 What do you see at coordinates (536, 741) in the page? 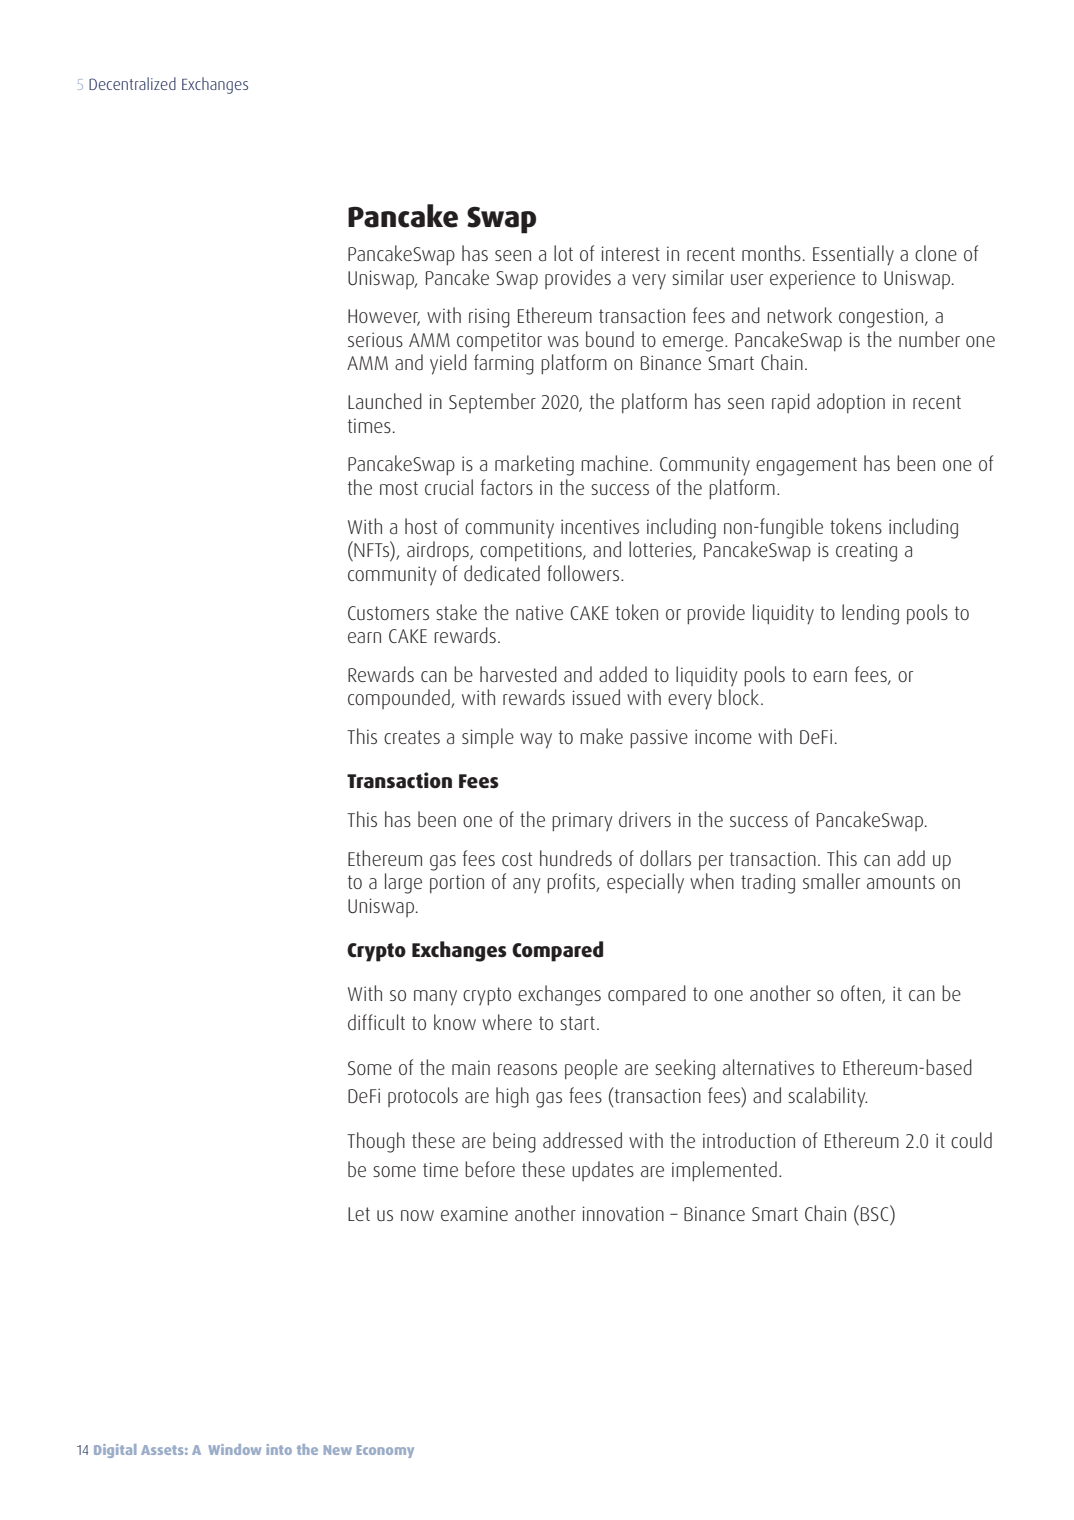
I see `way` at bounding box center [536, 741].
